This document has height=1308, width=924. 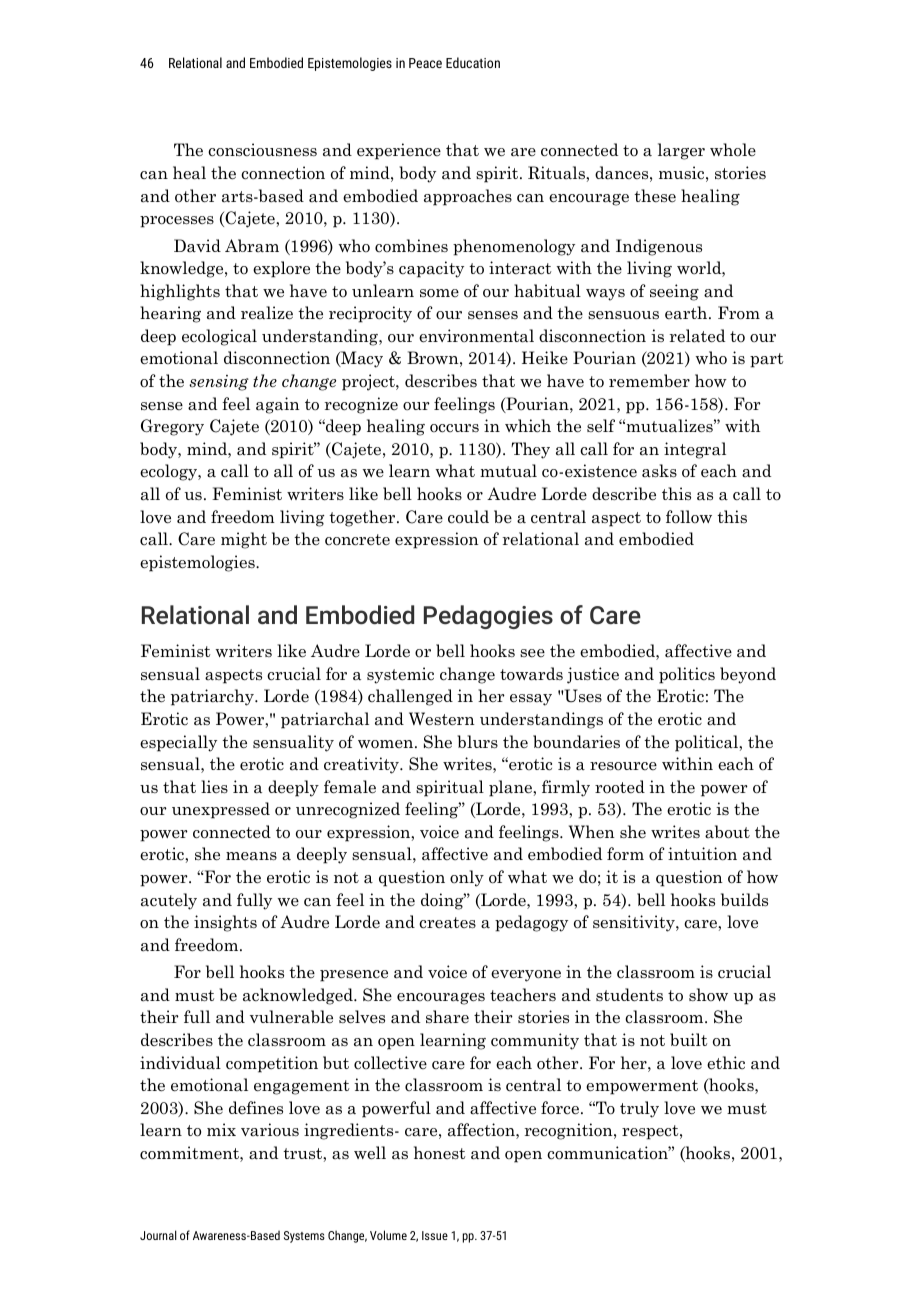 What do you see at coordinates (221, 1129) in the document?
I see `mix` at bounding box center [221, 1129].
